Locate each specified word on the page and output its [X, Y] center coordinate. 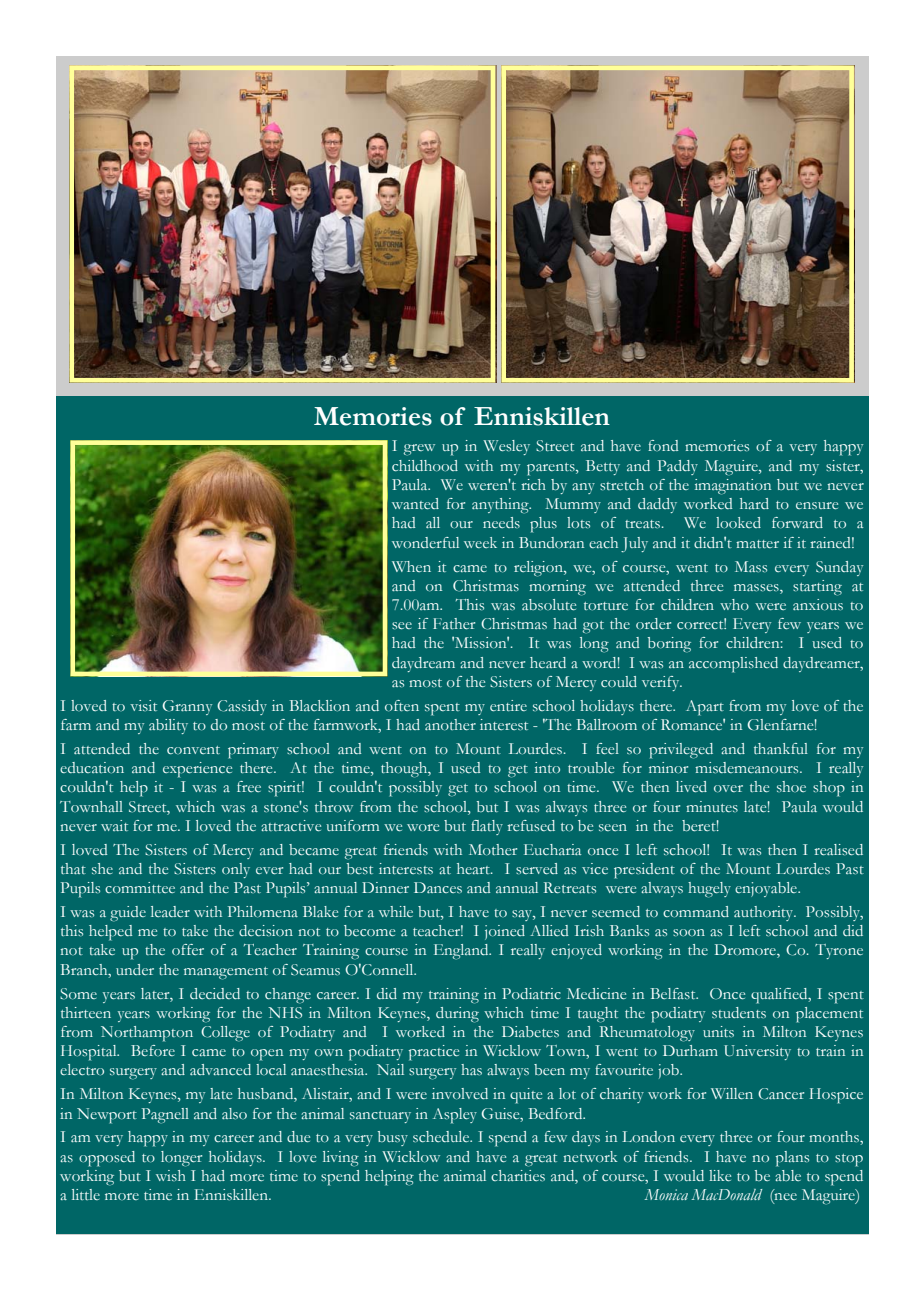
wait [114, 825]
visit [143, 705]
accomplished [733, 665]
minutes [712, 806]
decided [215, 993]
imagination [733, 487]
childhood [425, 465]
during [457, 1015]
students [739, 1012]
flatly [487, 827]
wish [171, 1175]
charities [518, 1175]
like [720, 1176]
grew [419, 450]
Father [454, 624]
